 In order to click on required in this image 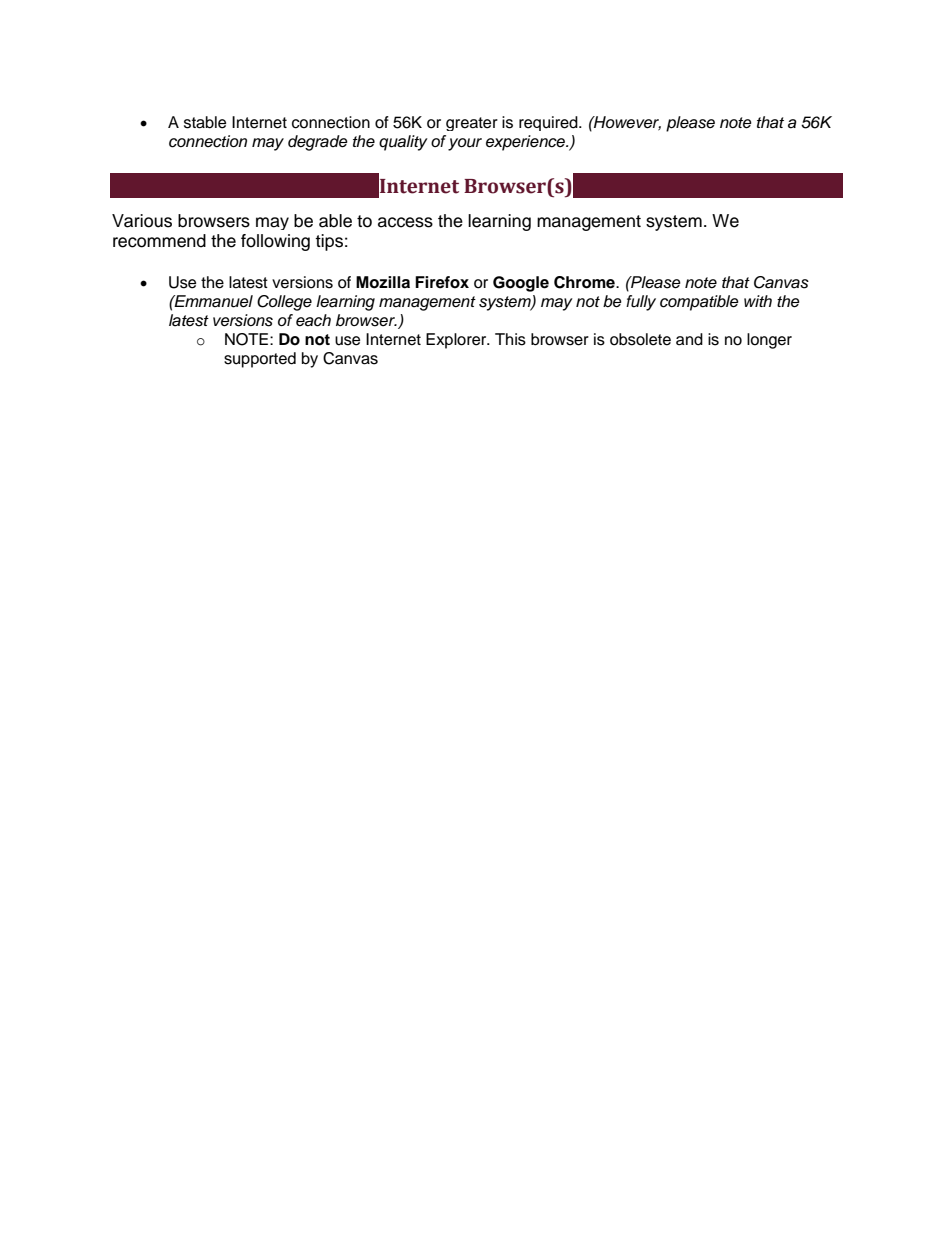, I will do `click(549, 123)`.
